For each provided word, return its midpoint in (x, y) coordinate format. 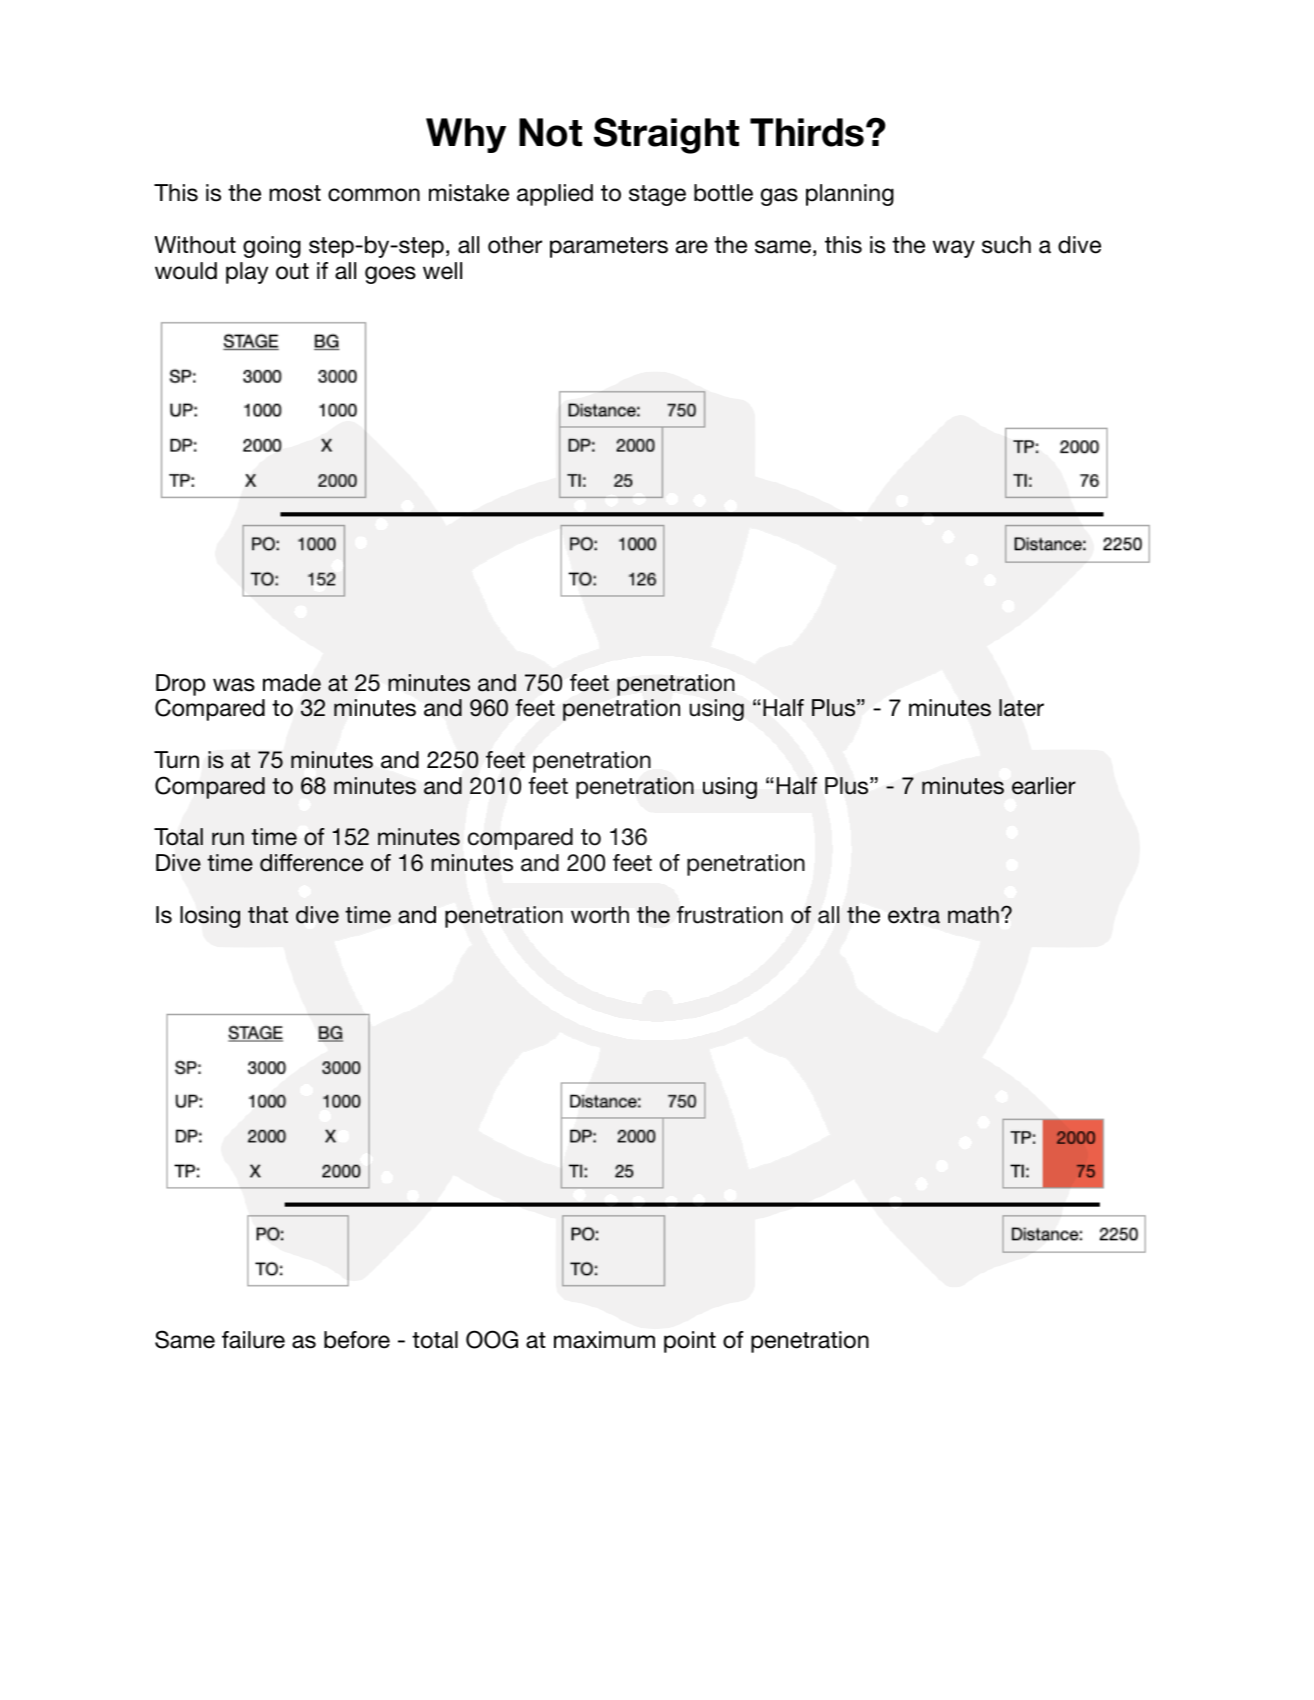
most (295, 193)
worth (600, 915)
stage (657, 195)
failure (253, 1340)
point (690, 1342)
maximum (604, 1340)
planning (850, 195)
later (1021, 708)
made (292, 683)
